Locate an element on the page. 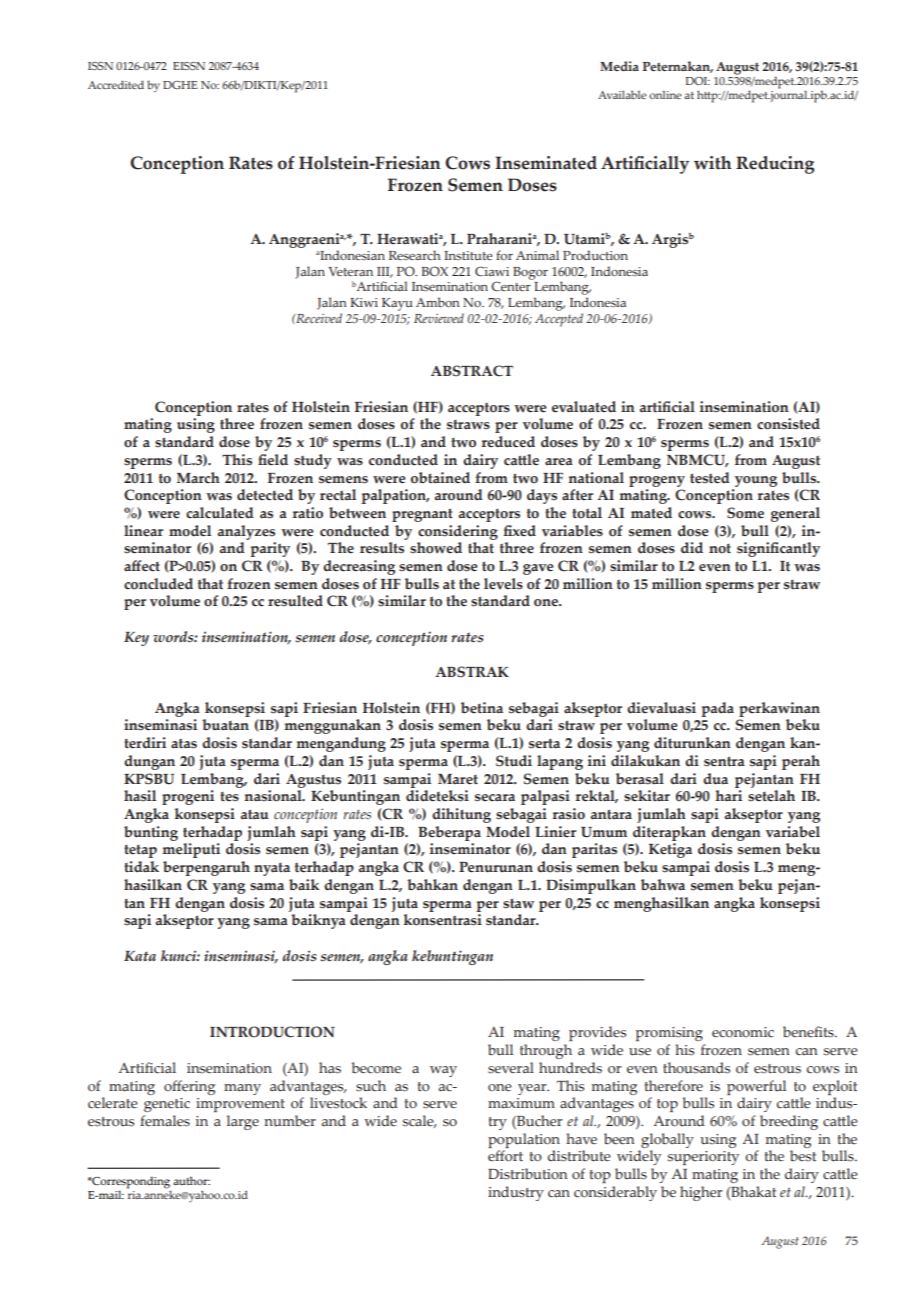 This image has height=1308, width=924. DOI is located at coordinates (697, 81).
